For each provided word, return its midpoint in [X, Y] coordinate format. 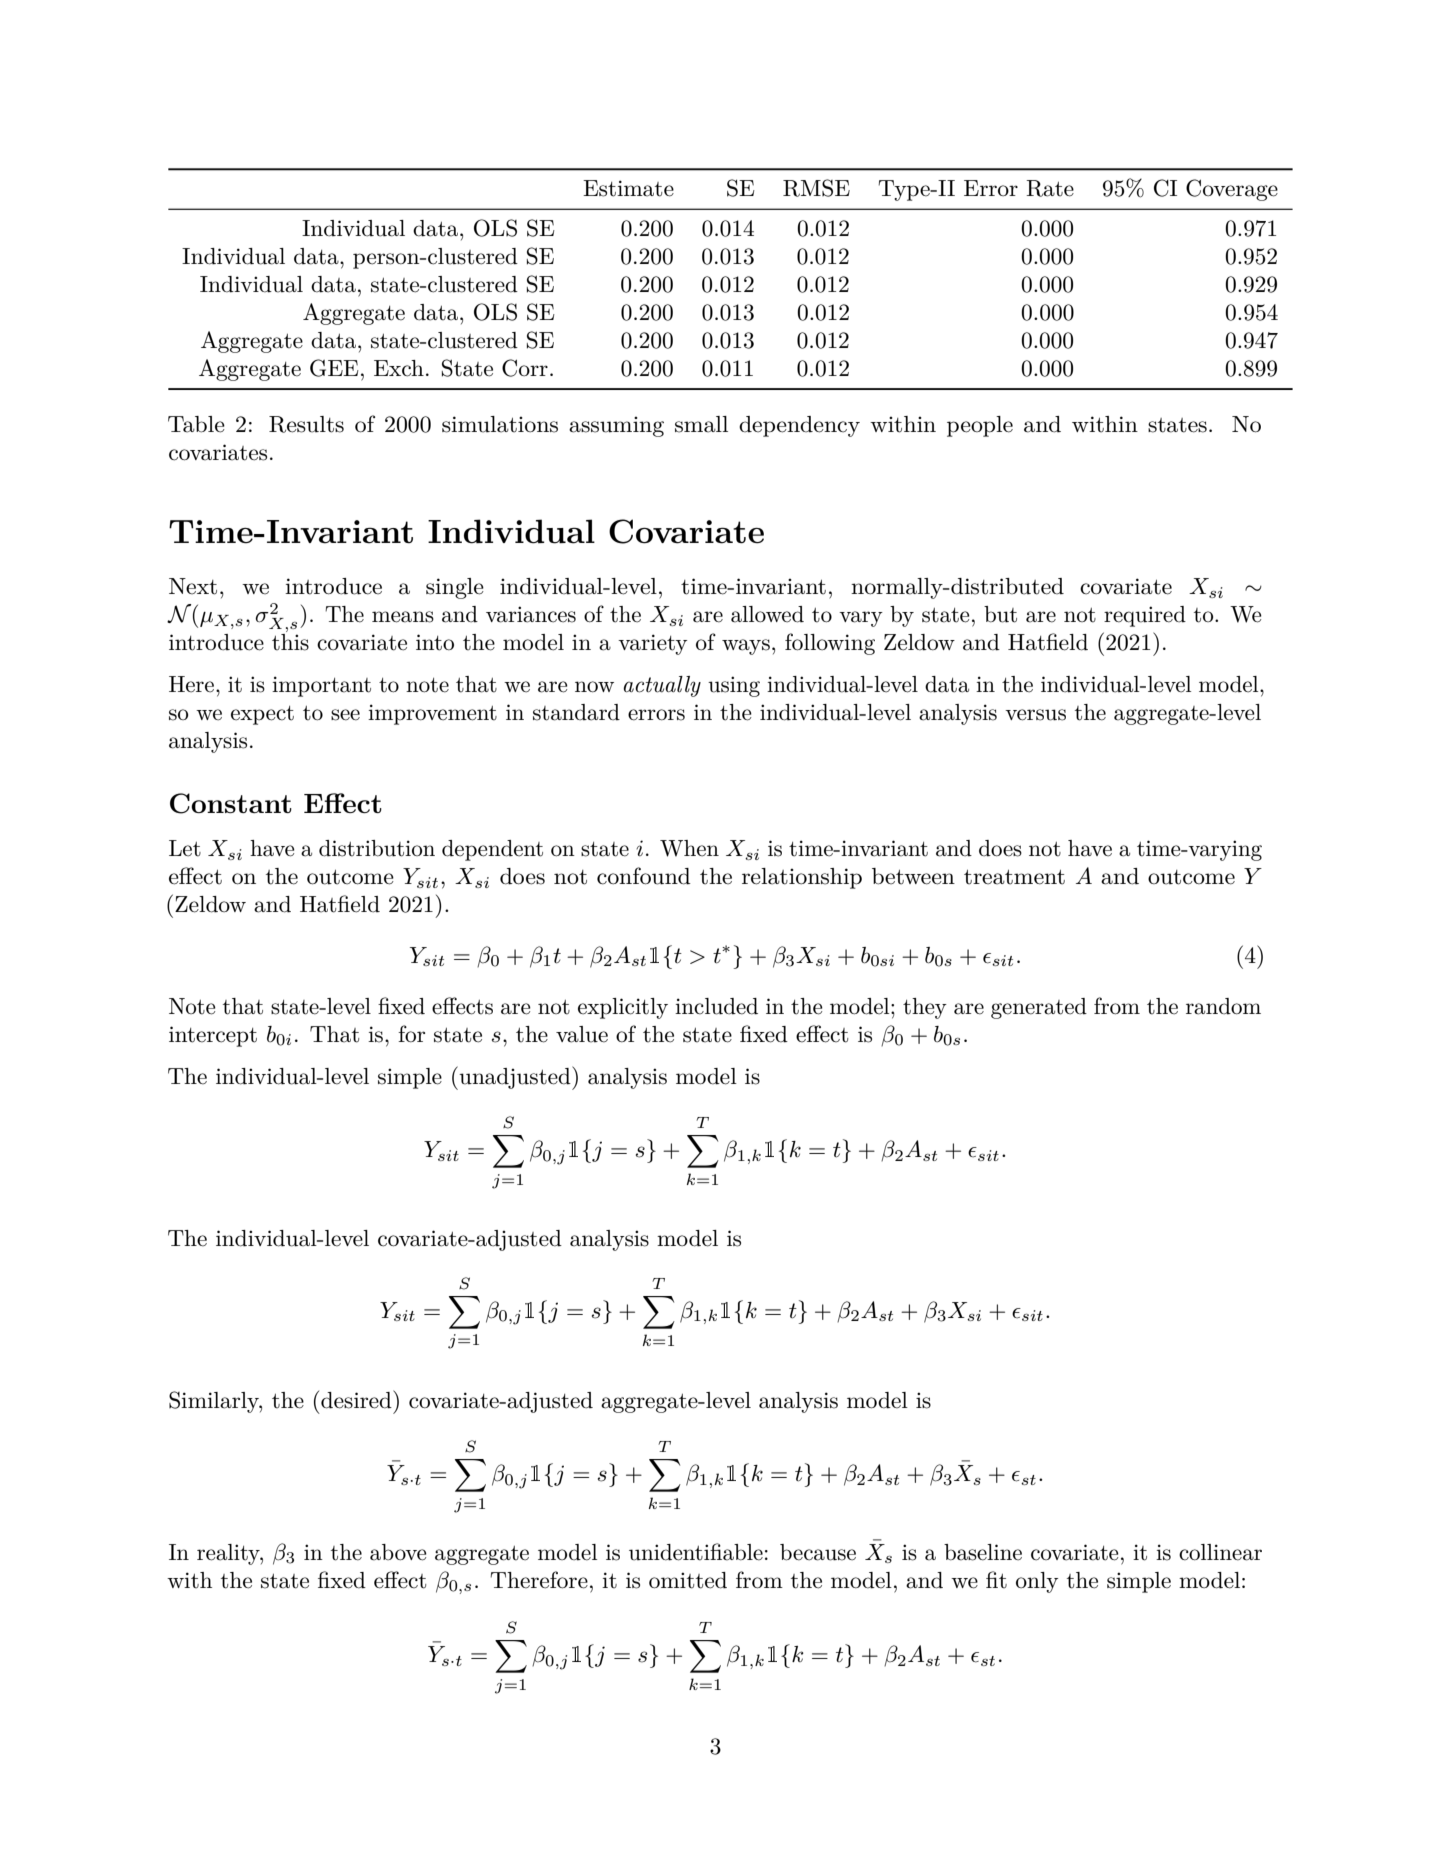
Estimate [628, 188]
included [716, 1006]
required [1145, 616]
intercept [213, 1036]
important [321, 686]
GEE [334, 368]
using [734, 686]
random [1223, 1006]
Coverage [1232, 190]
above [398, 1552]
